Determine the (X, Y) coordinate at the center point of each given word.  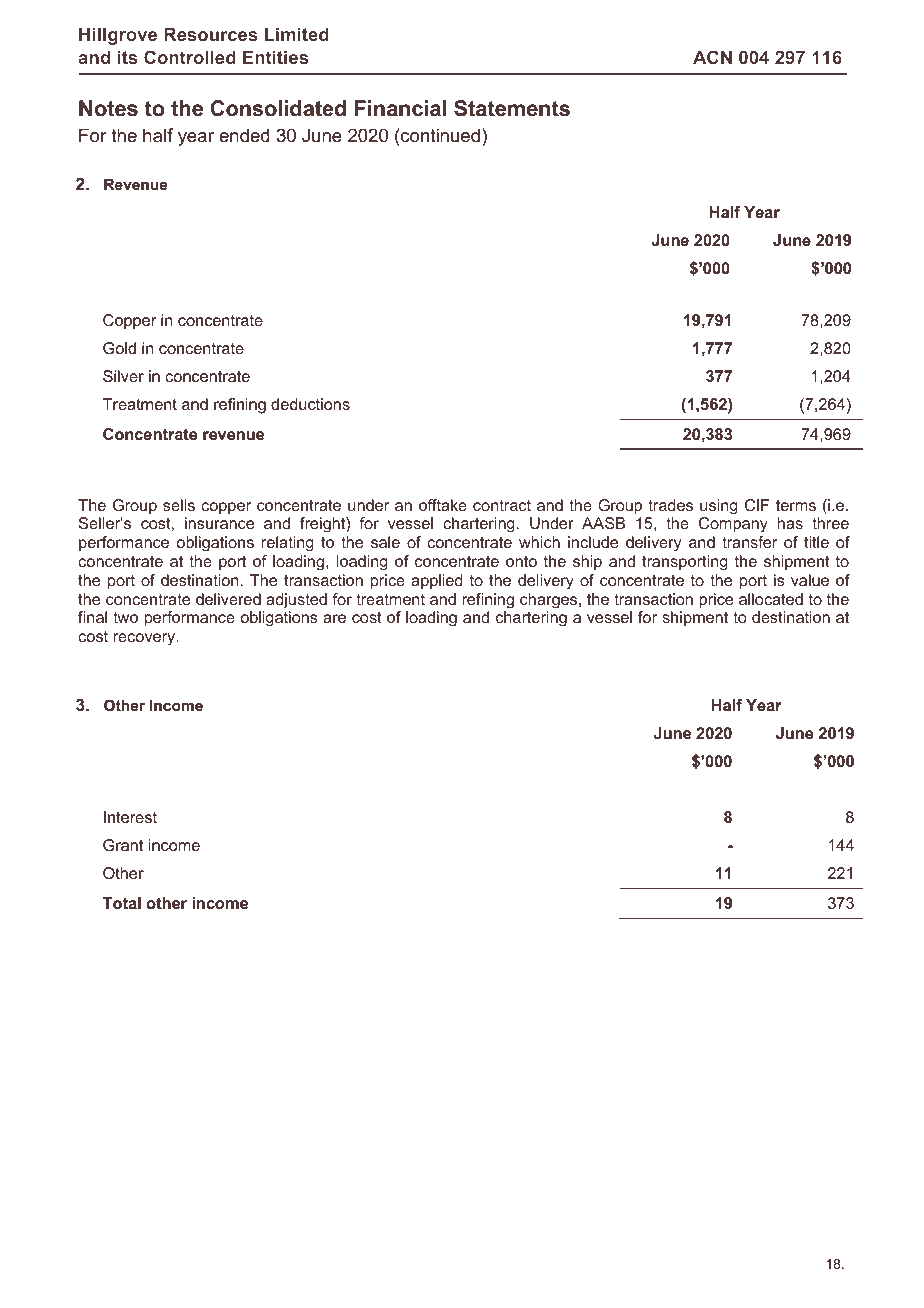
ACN (712, 57)
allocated (771, 599)
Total (122, 903)
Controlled (190, 57)
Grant (123, 845)
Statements (512, 108)
